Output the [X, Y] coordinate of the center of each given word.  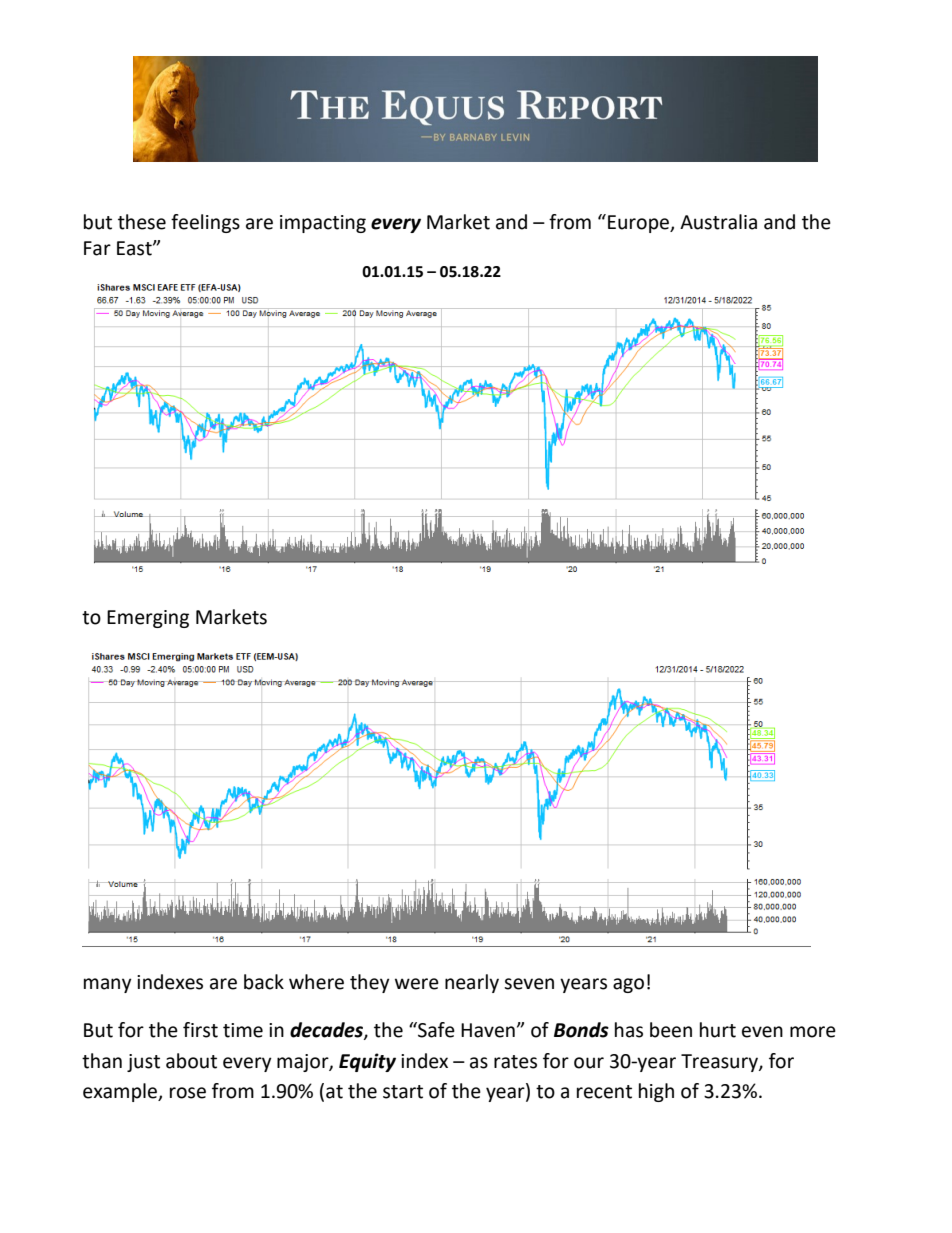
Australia [718, 222]
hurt [718, 1030]
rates [515, 1062]
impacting [323, 224]
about [191, 1061]
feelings [205, 223]
